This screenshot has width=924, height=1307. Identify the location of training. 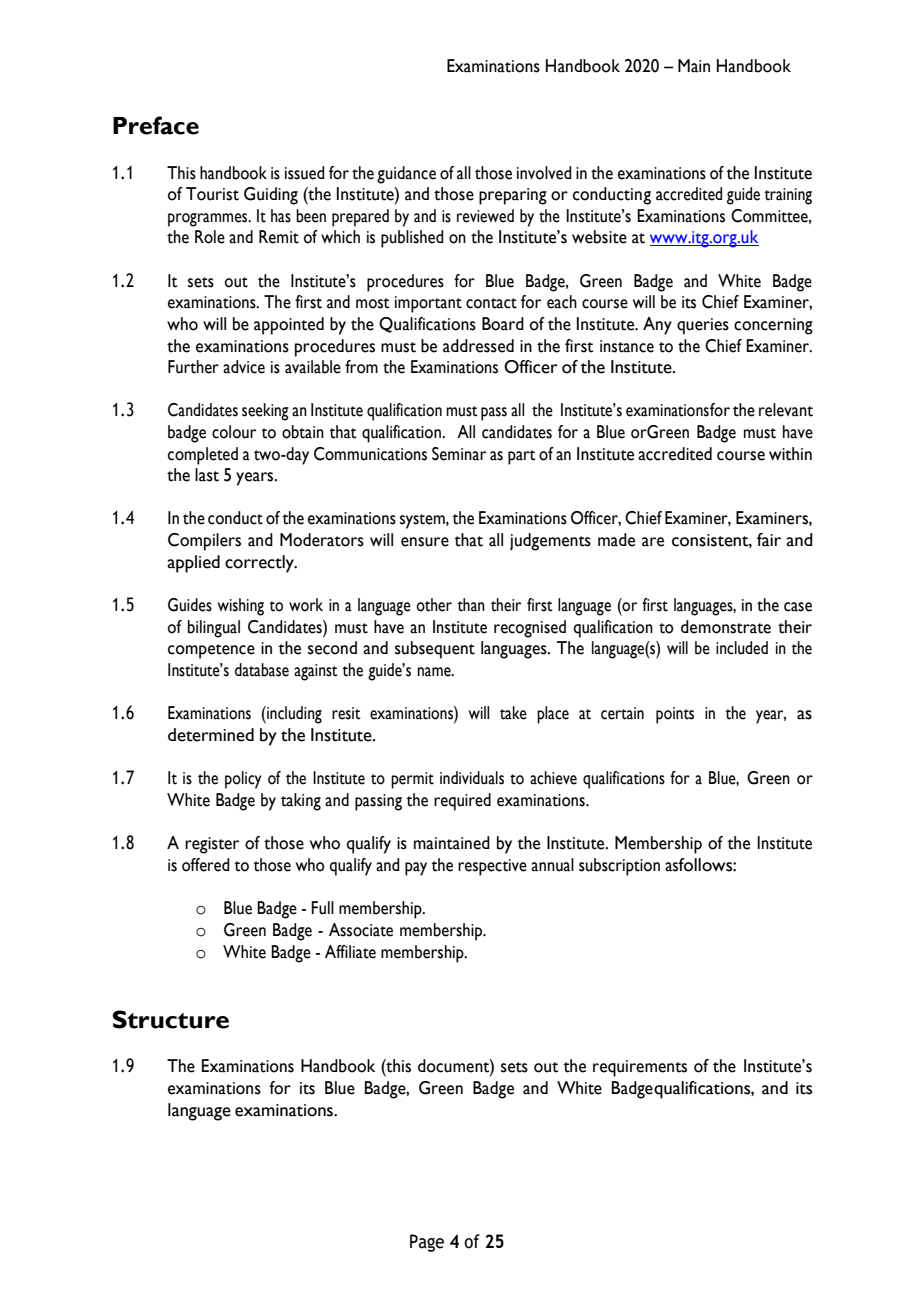
(788, 196).
